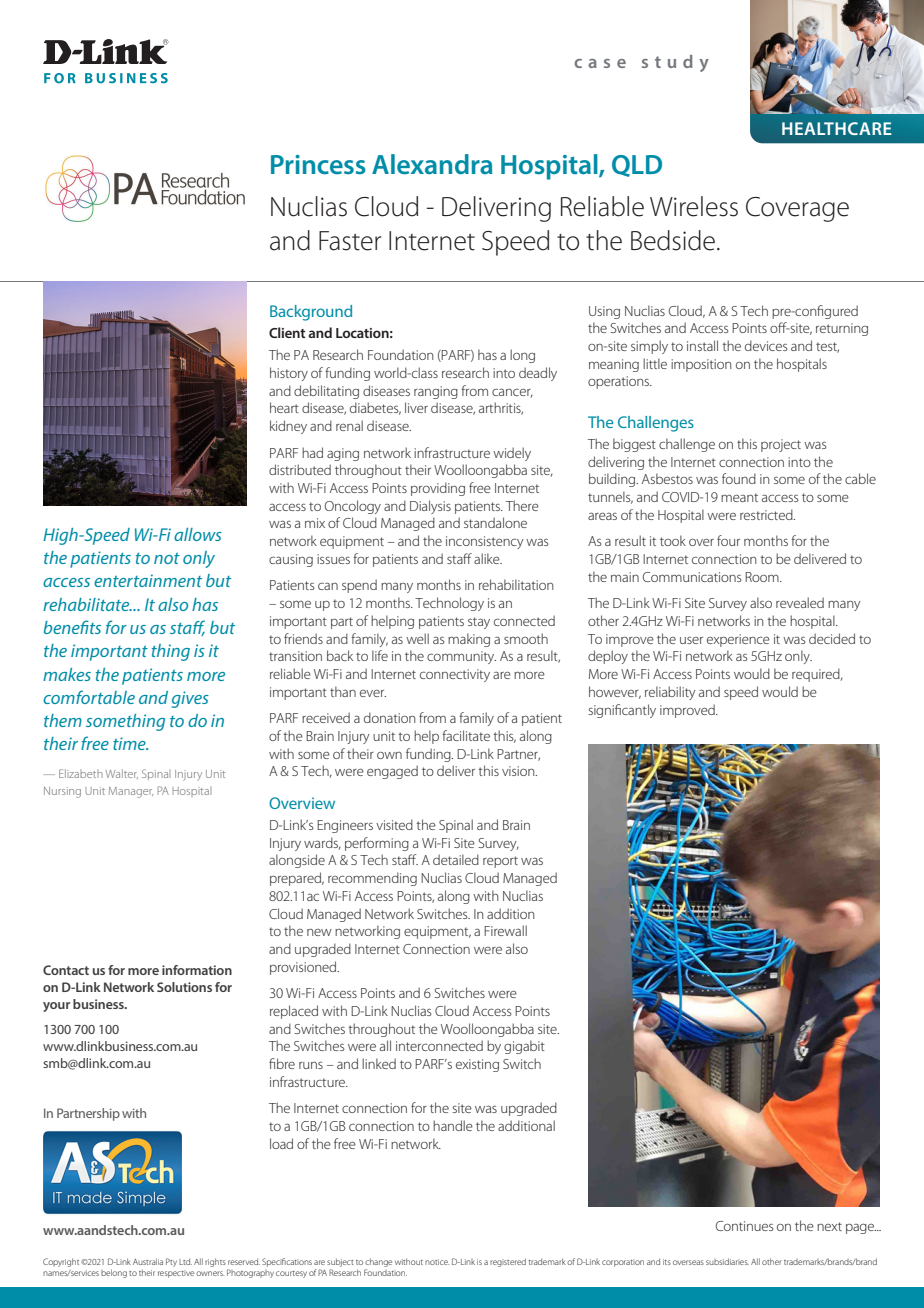 Image resolution: width=924 pixels, height=1308 pixels. I want to click on Manager, so click(131, 792).
